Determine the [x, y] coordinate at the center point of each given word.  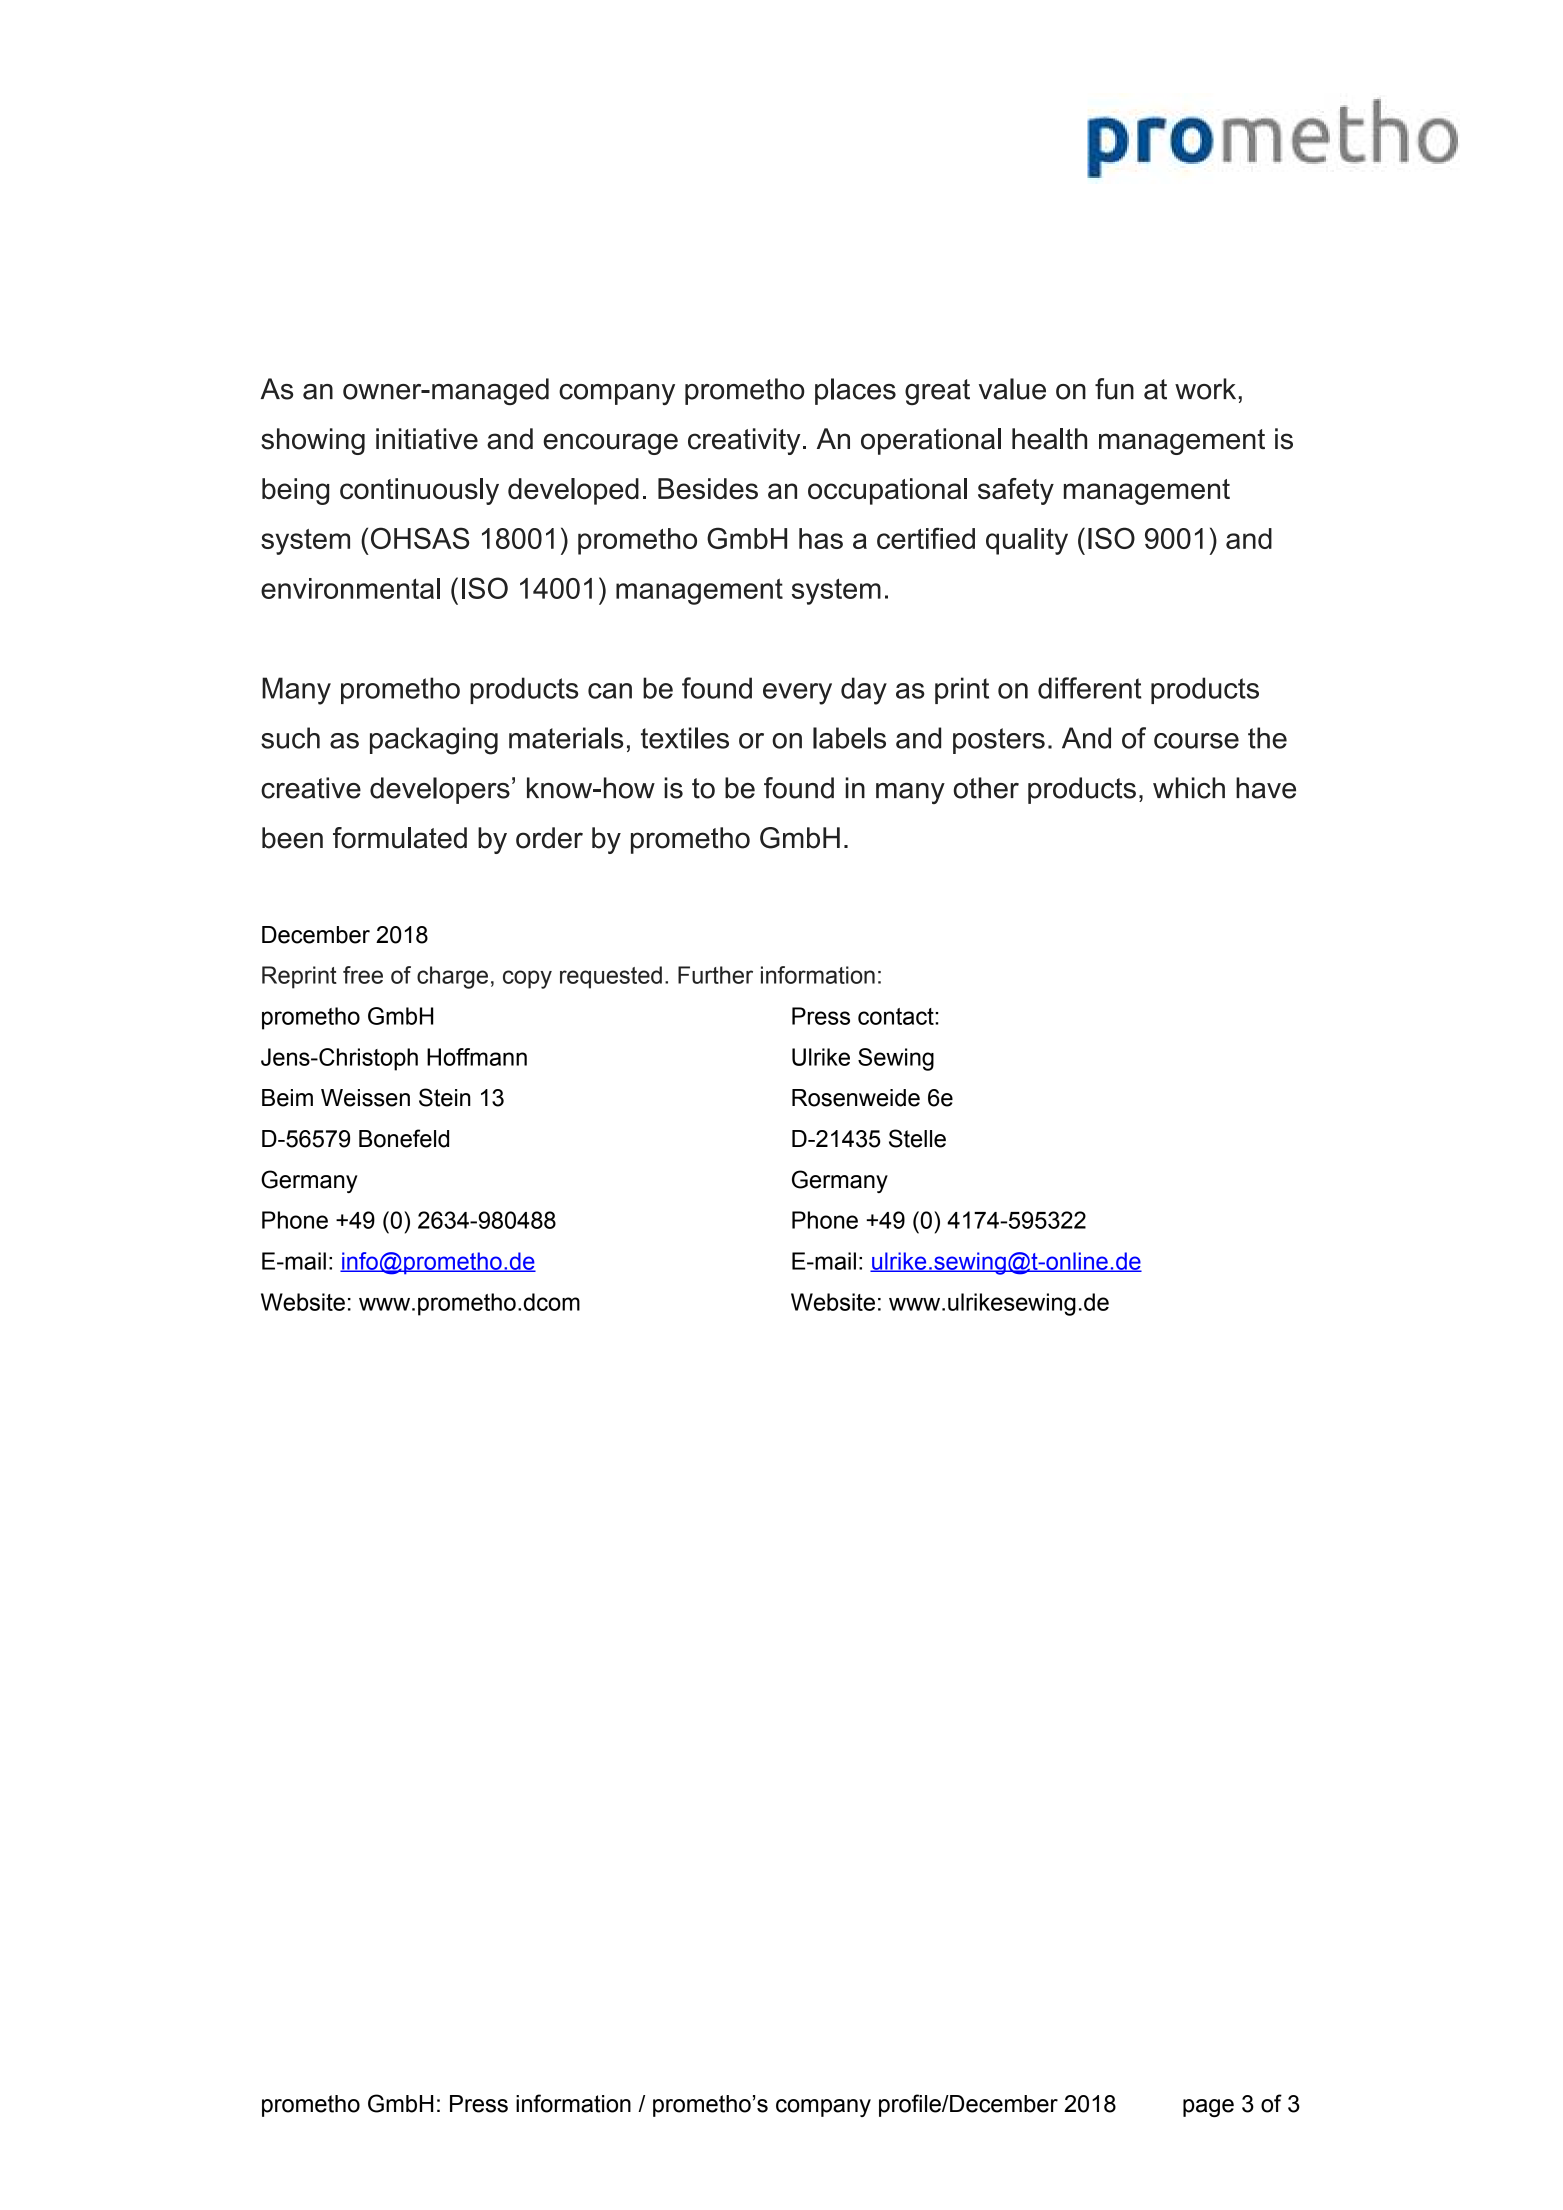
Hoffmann [477, 1057]
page [1208, 2108]
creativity [744, 441]
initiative [427, 439]
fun [1114, 389]
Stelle [917, 1138]
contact [897, 1016]
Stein [445, 1097]
